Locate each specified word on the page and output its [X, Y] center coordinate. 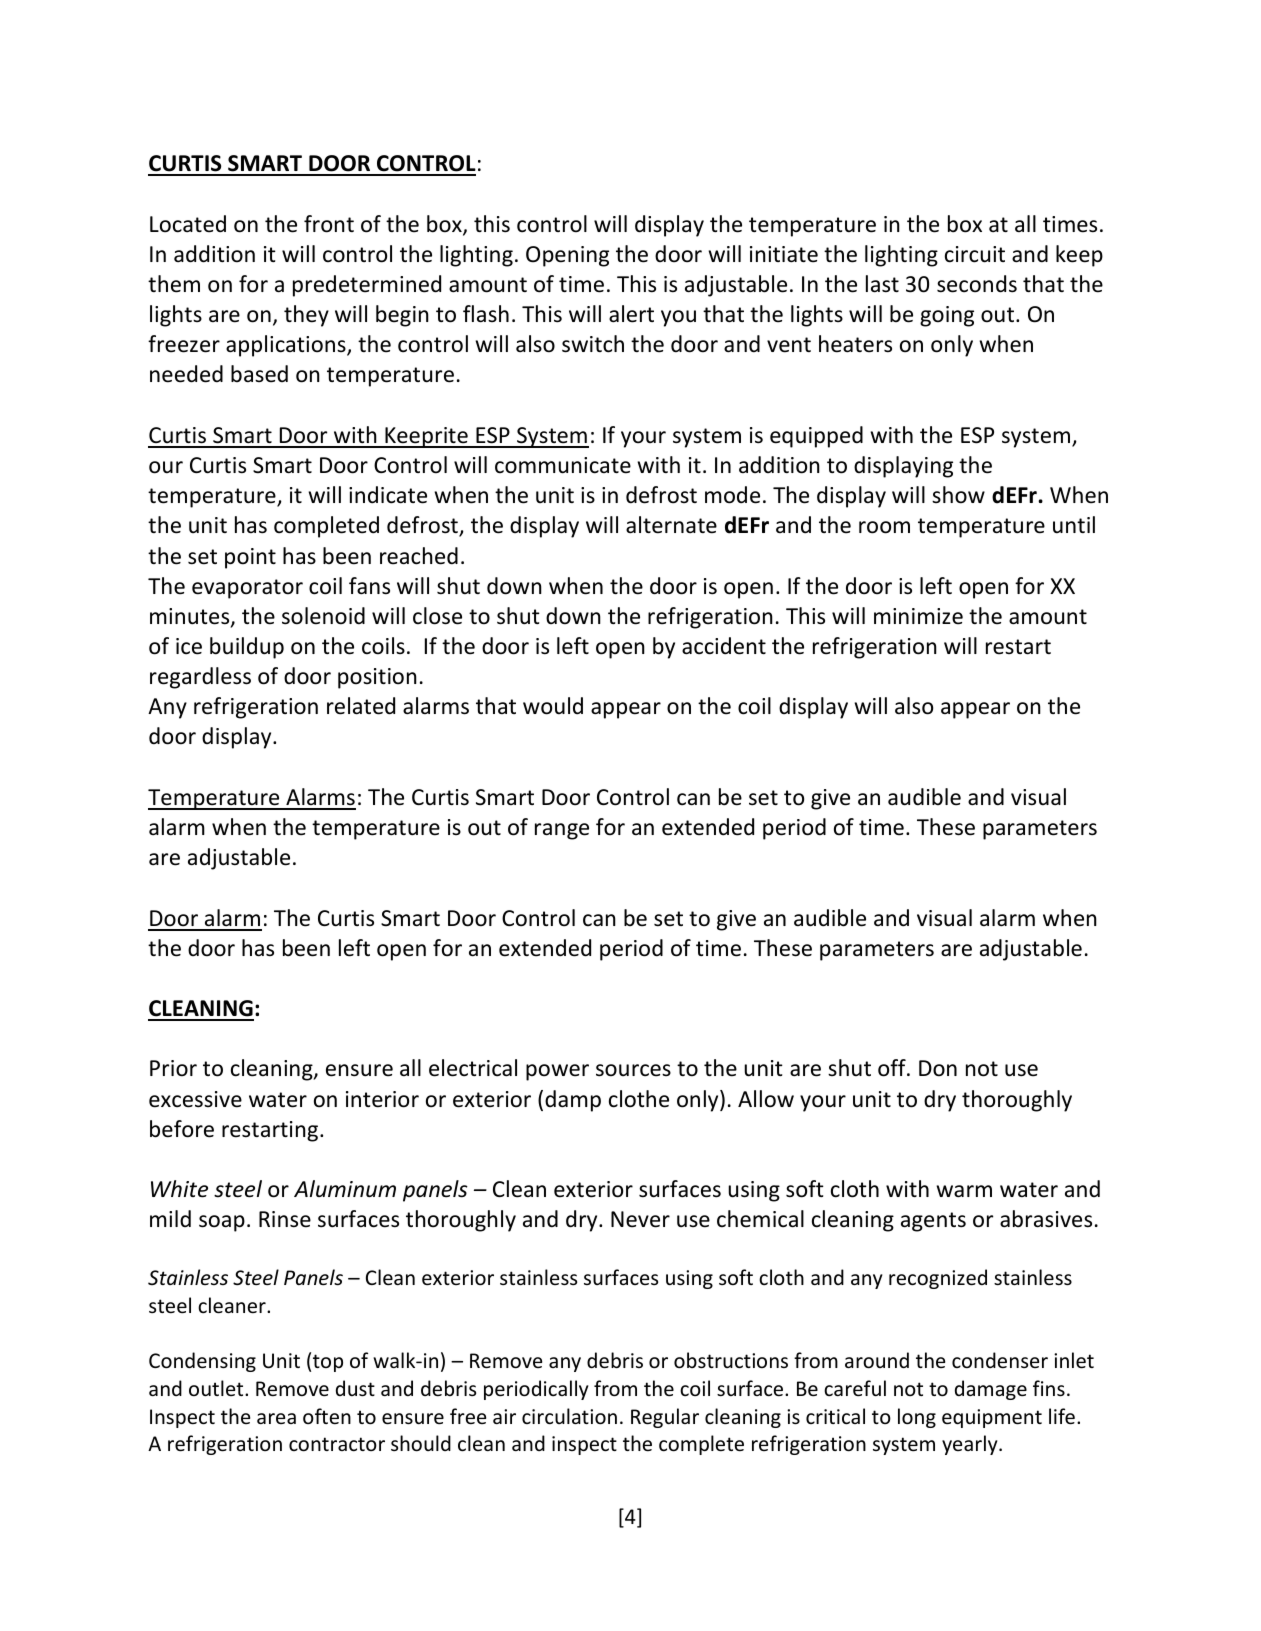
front [329, 224]
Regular [665, 1418]
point [250, 558]
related [361, 706]
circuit [975, 254]
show [958, 495]
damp [573, 1101]
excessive [195, 1099]
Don [938, 1068]
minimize [918, 616]
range [562, 831]
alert [631, 314]
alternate [671, 525]
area [276, 1418]
